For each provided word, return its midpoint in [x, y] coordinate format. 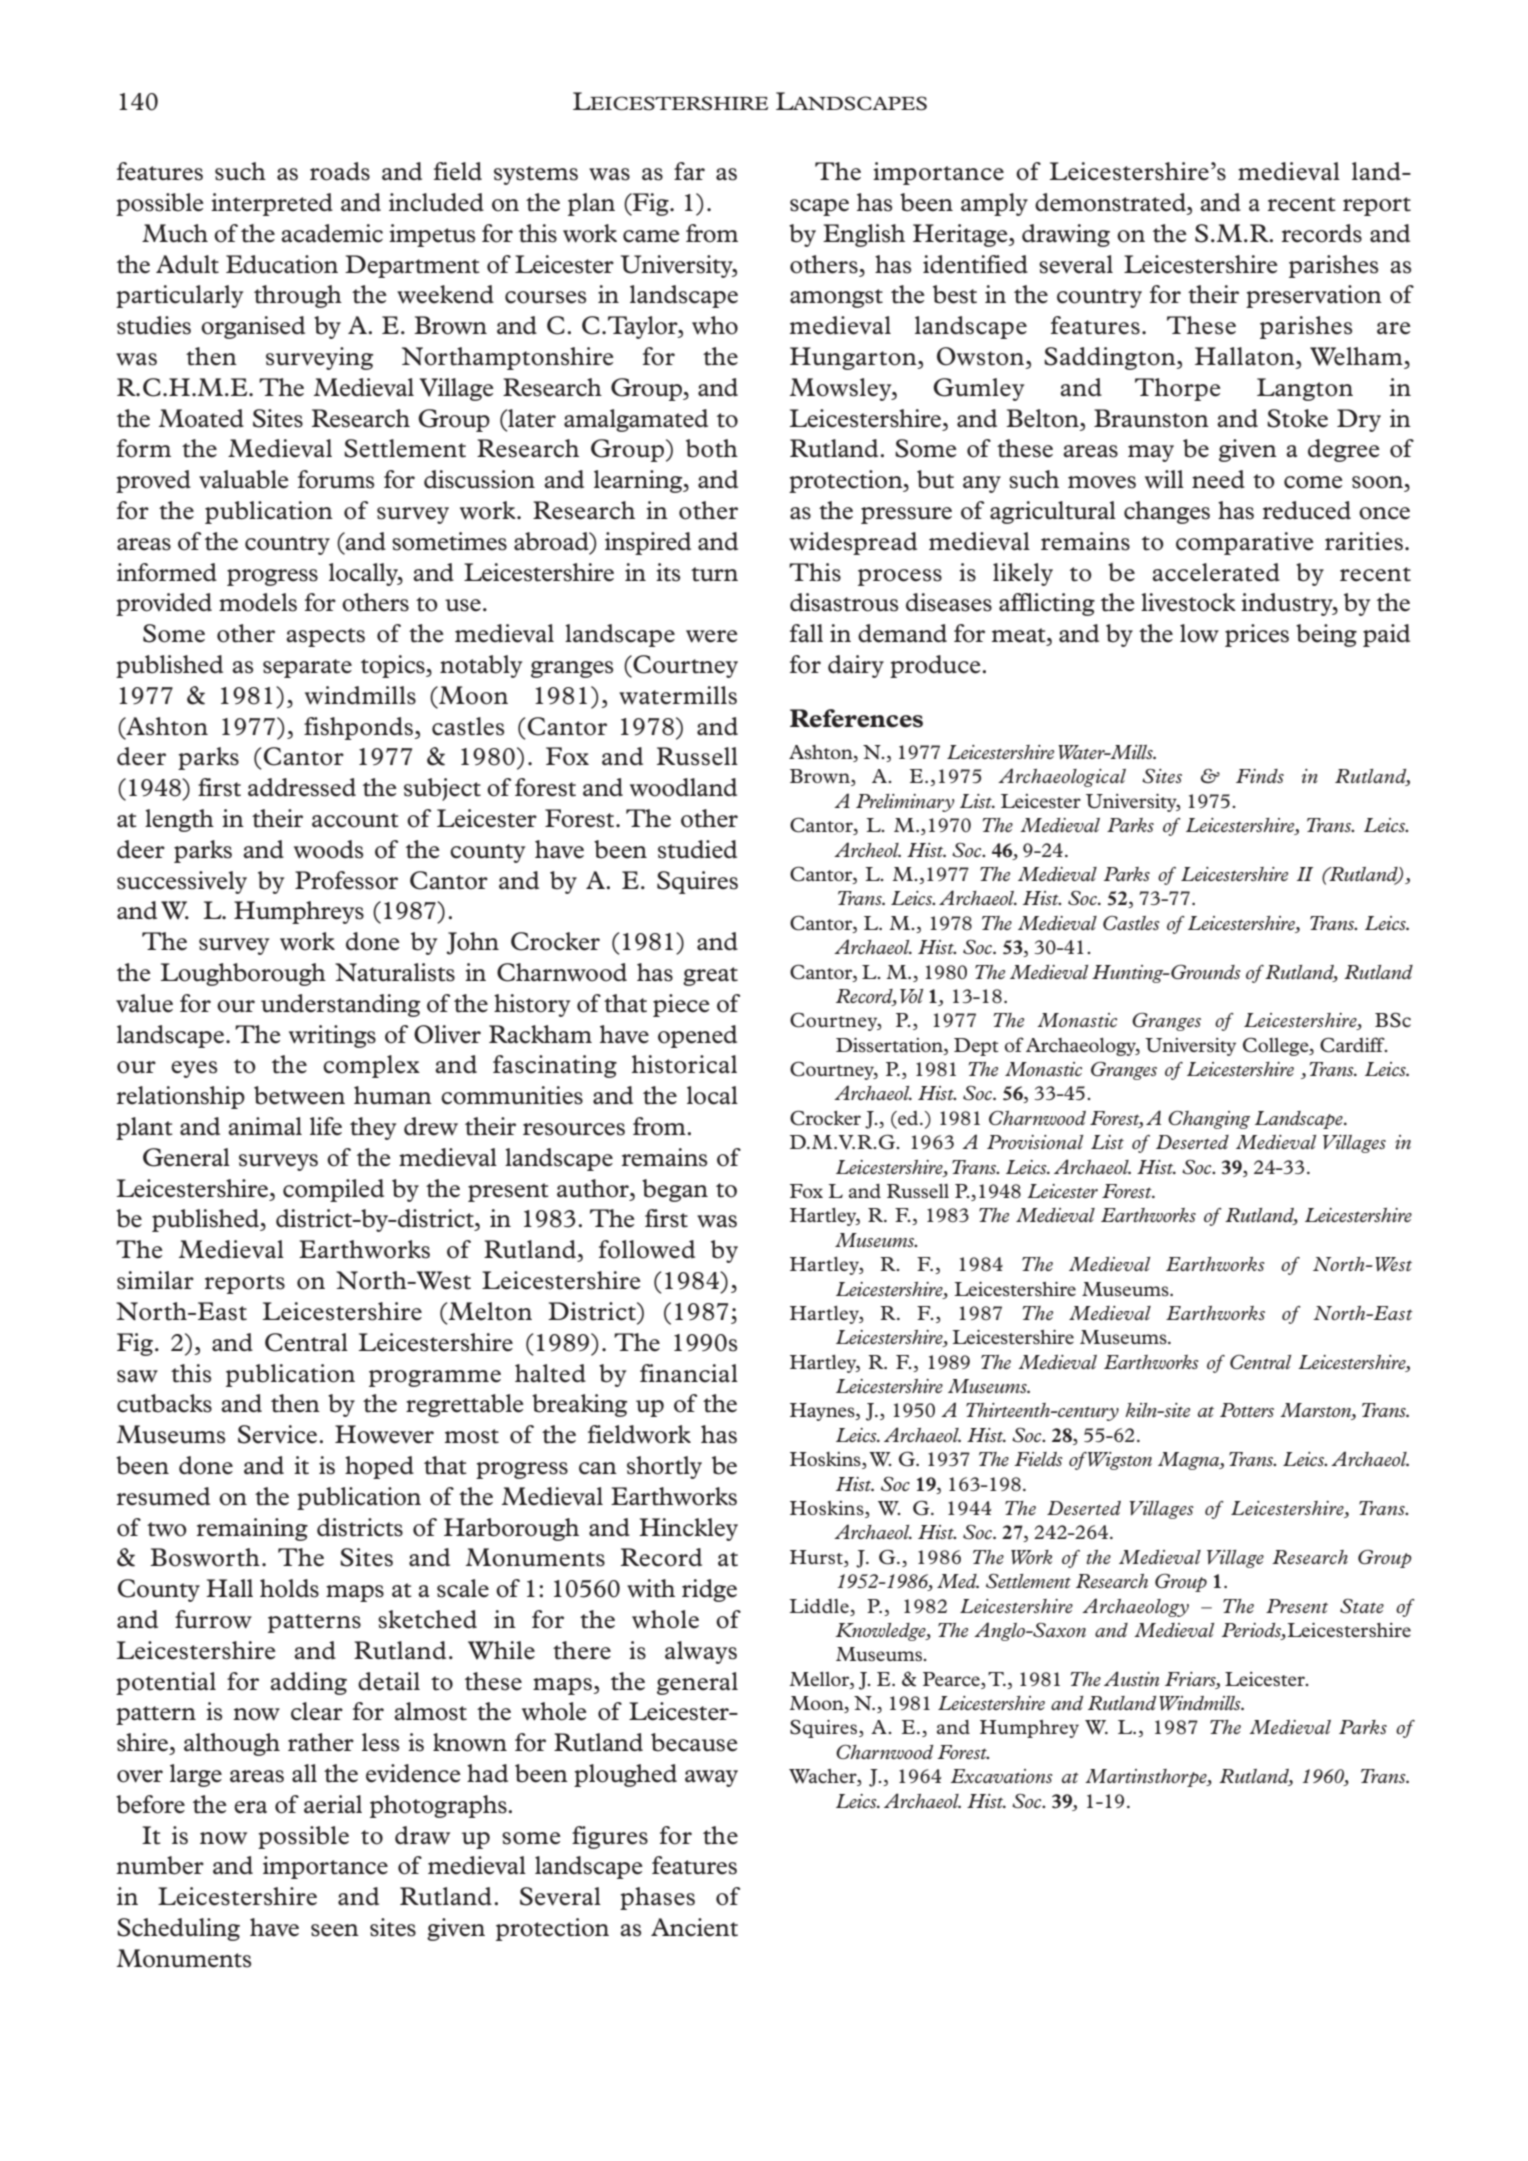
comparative [1245, 543]
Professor [346, 880]
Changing [1209, 1119]
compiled [333, 1190]
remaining [252, 1529]
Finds [1260, 776]
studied [697, 849]
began [675, 1190]
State [1362, 1605]
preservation [1314, 296]
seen [335, 1930]
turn [714, 574]
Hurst [817, 1557]
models [258, 602]
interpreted [272, 204]
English [864, 235]
